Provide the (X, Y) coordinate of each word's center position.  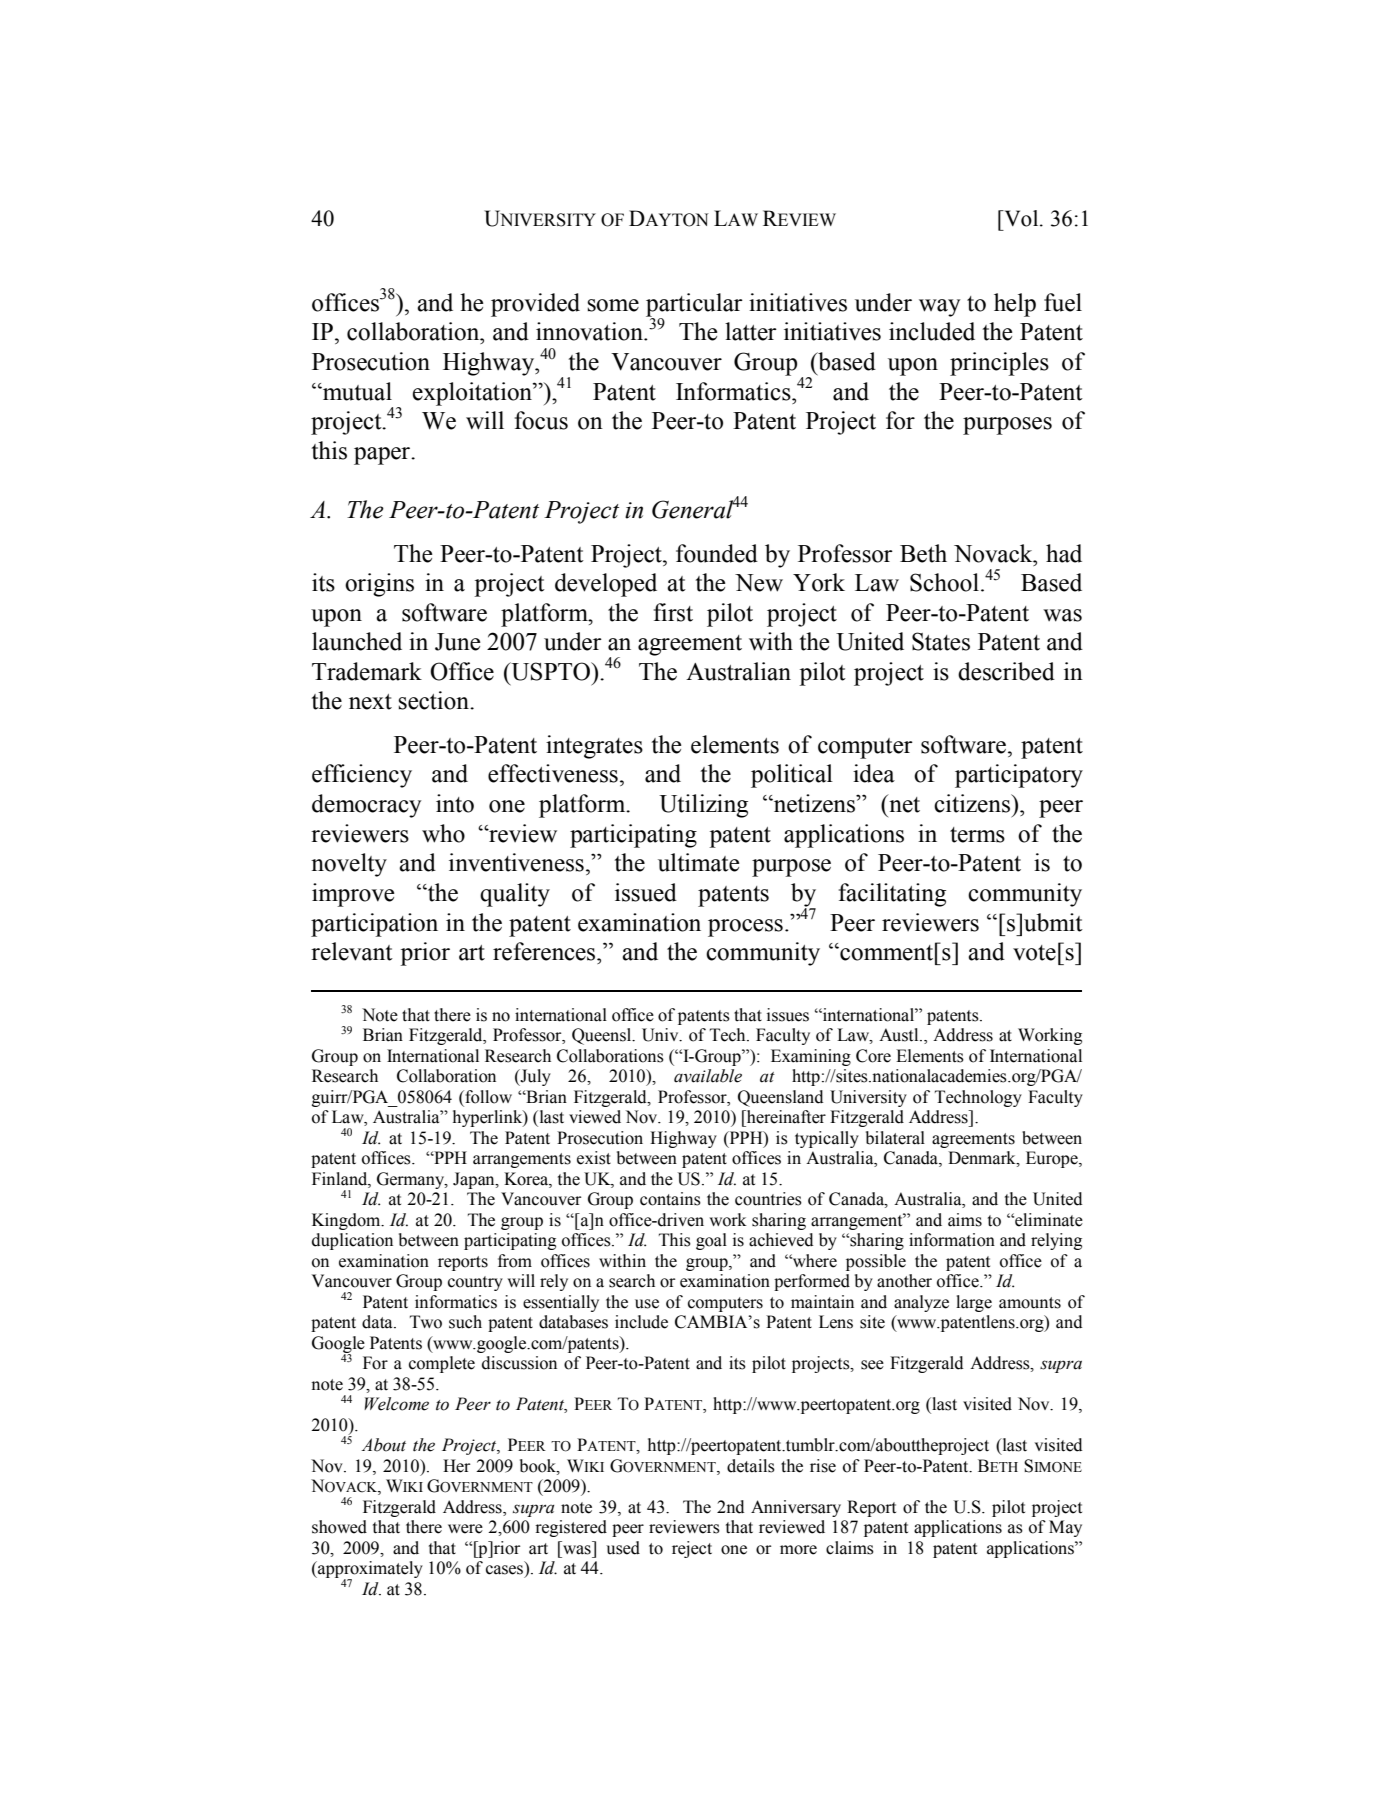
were (465, 1529)
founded (717, 553)
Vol (1021, 218)
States (941, 641)
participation (374, 925)
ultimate (698, 862)
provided (535, 305)
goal (711, 1241)
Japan (475, 1180)
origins (379, 585)
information (952, 1240)
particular (694, 306)
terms (977, 835)
